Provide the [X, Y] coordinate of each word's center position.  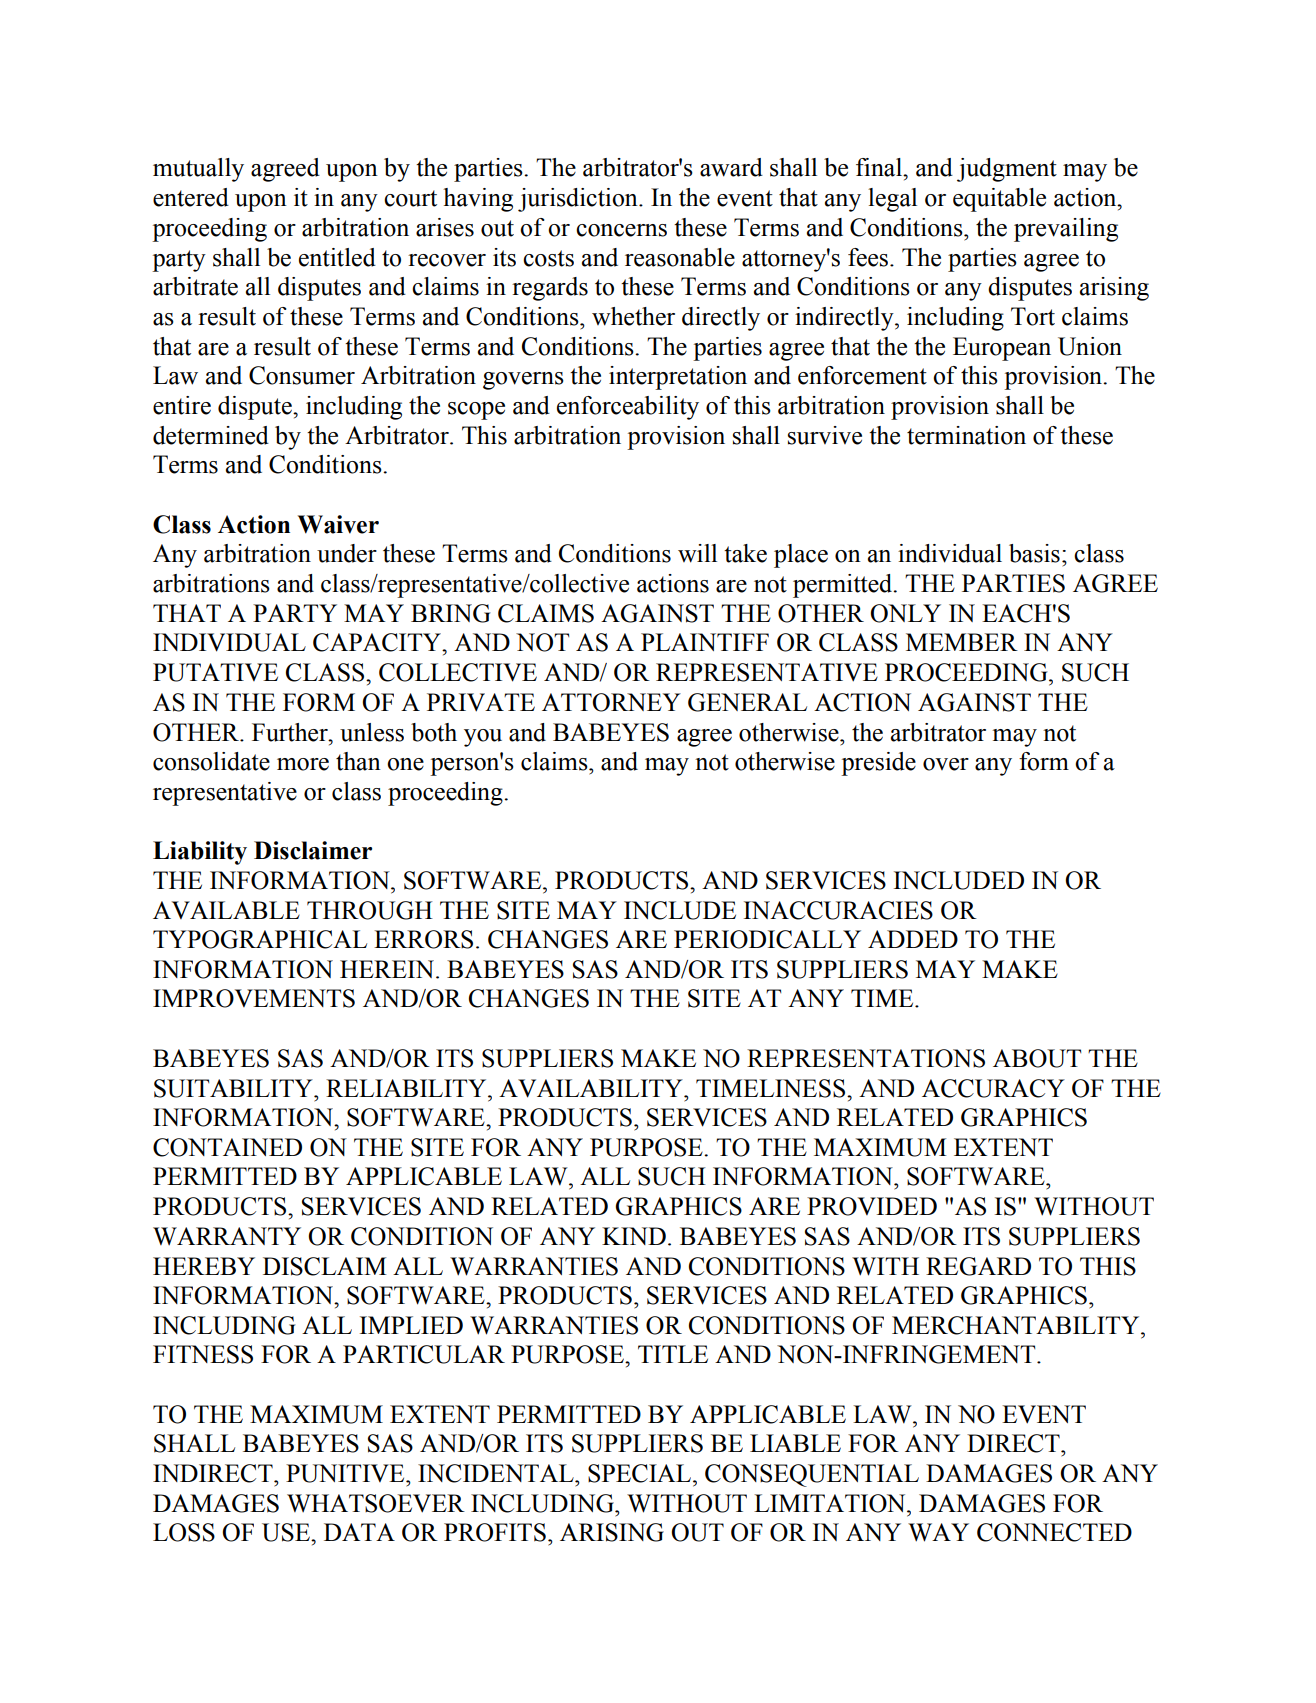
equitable [999, 200]
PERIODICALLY [767, 939]
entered [191, 197]
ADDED [913, 939]
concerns [621, 230]
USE [287, 1532]
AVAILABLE [226, 910]
